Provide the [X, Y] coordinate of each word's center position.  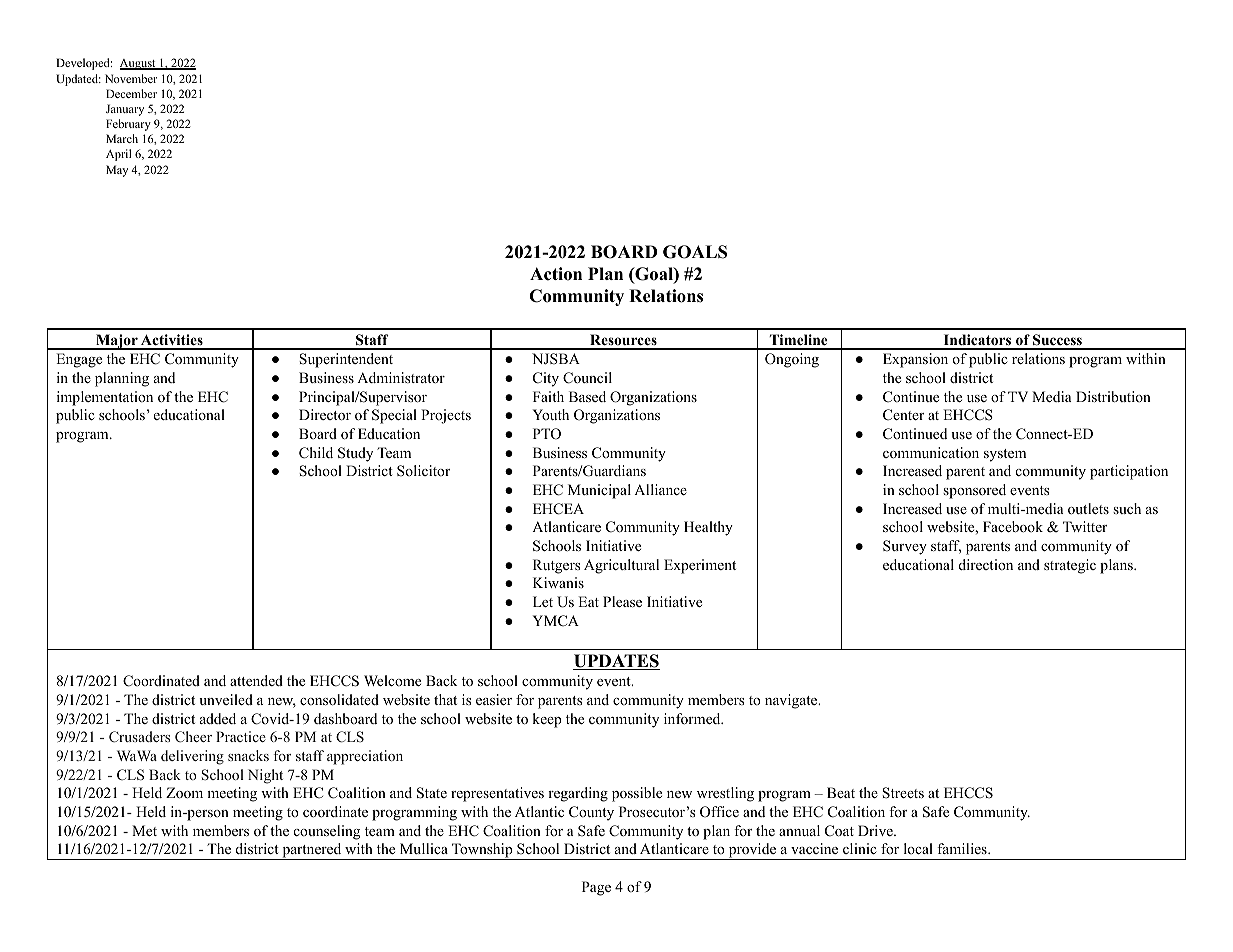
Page [596, 888]
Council [587, 378]
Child [316, 453]
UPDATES [616, 662]
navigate [792, 701]
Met [144, 830]
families [963, 848]
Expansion [915, 360]
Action [556, 274]
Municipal [599, 491]
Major [117, 342]
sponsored [974, 491]
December [131, 93]
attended [256, 680]
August [139, 64]
